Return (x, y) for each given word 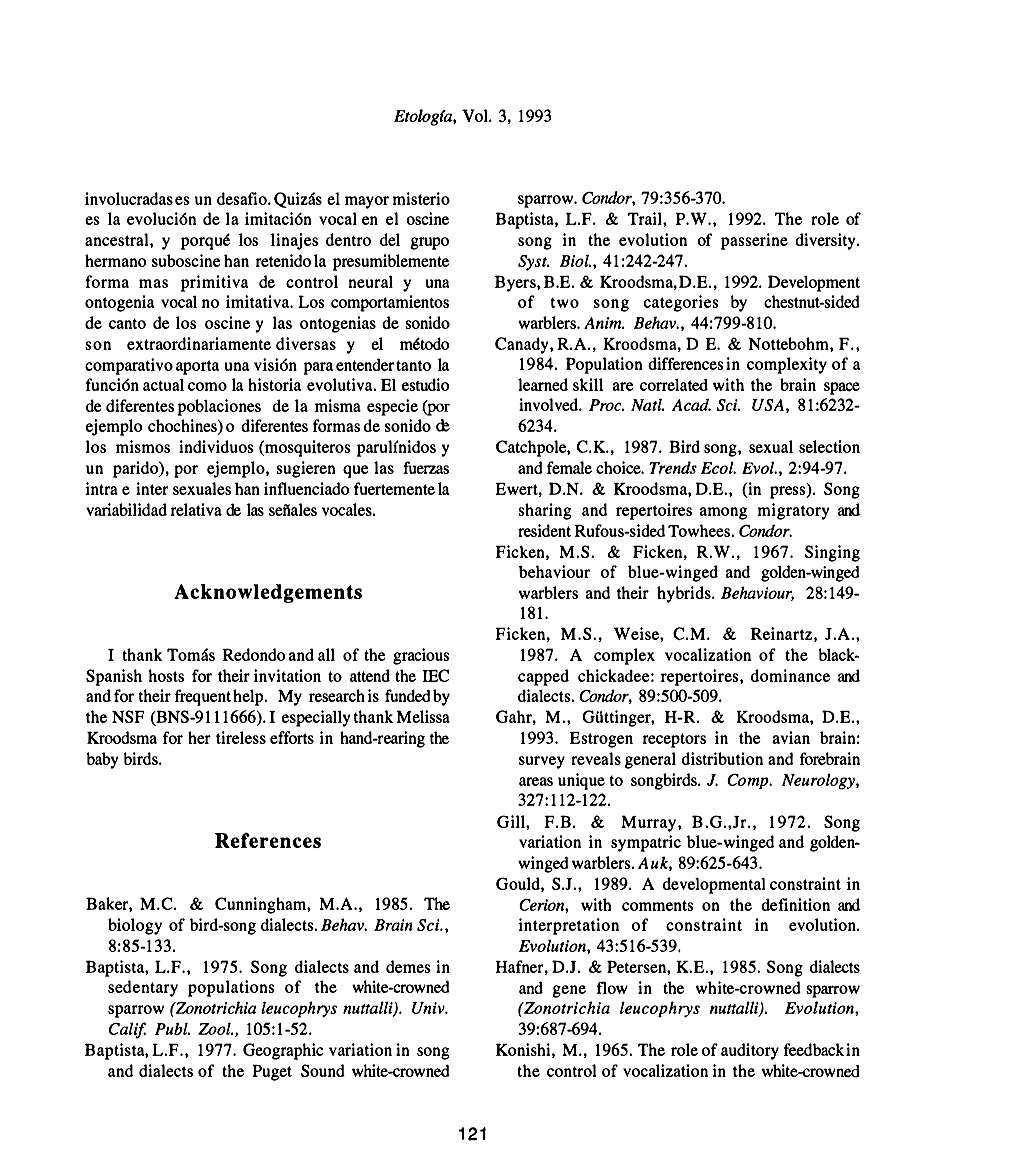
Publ (172, 1028)
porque (205, 241)
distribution (722, 758)
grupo (429, 243)
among (723, 513)
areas (536, 781)
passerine (754, 241)
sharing (545, 511)
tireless (241, 737)
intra (101, 488)
